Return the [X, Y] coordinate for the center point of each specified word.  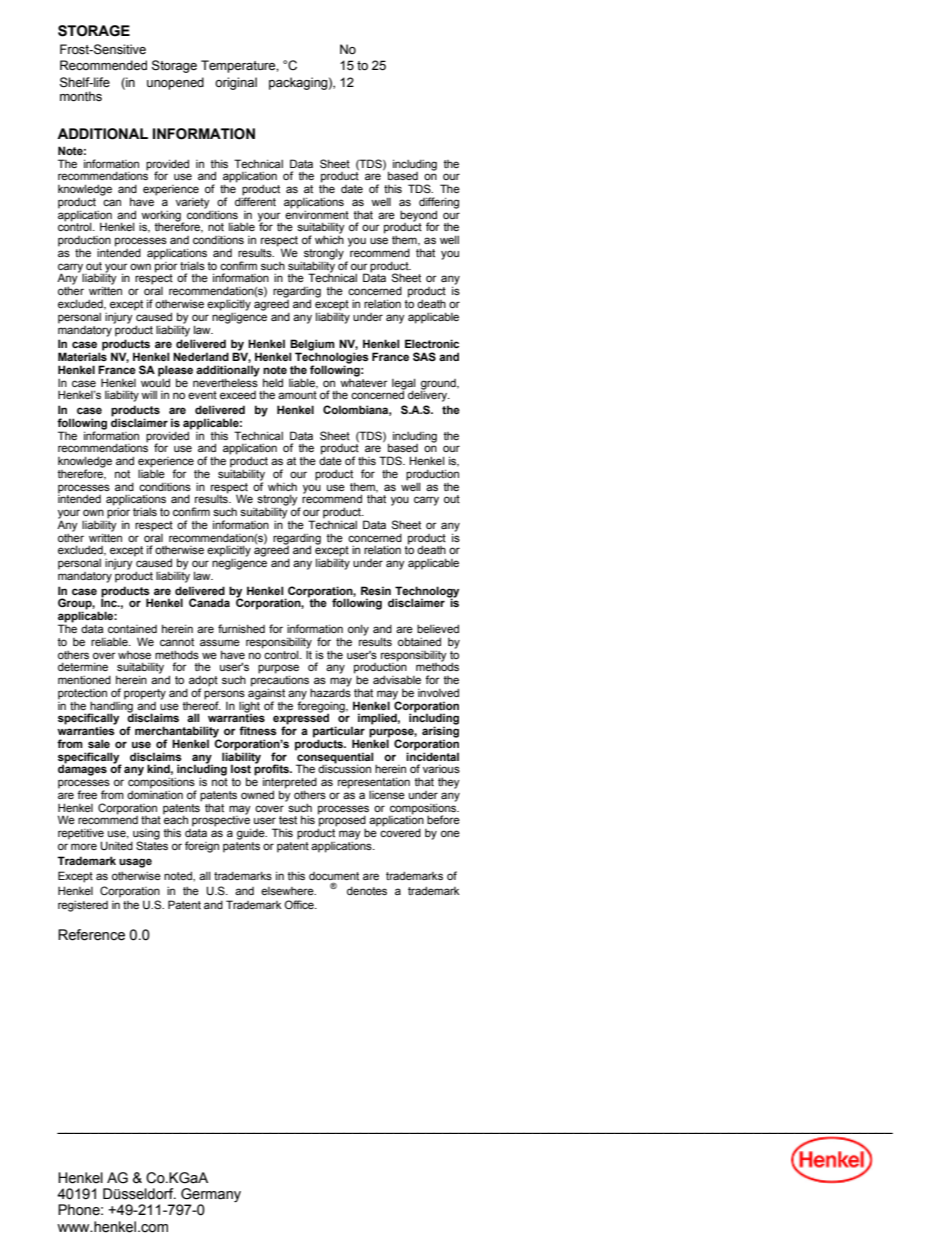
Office [300, 904]
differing [439, 204]
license [387, 795]
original [236, 83]
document [334, 876]
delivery [429, 395]
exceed [238, 395]
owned [257, 794]
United [116, 845]
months [81, 96]
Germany [210, 1196]
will [149, 395]
